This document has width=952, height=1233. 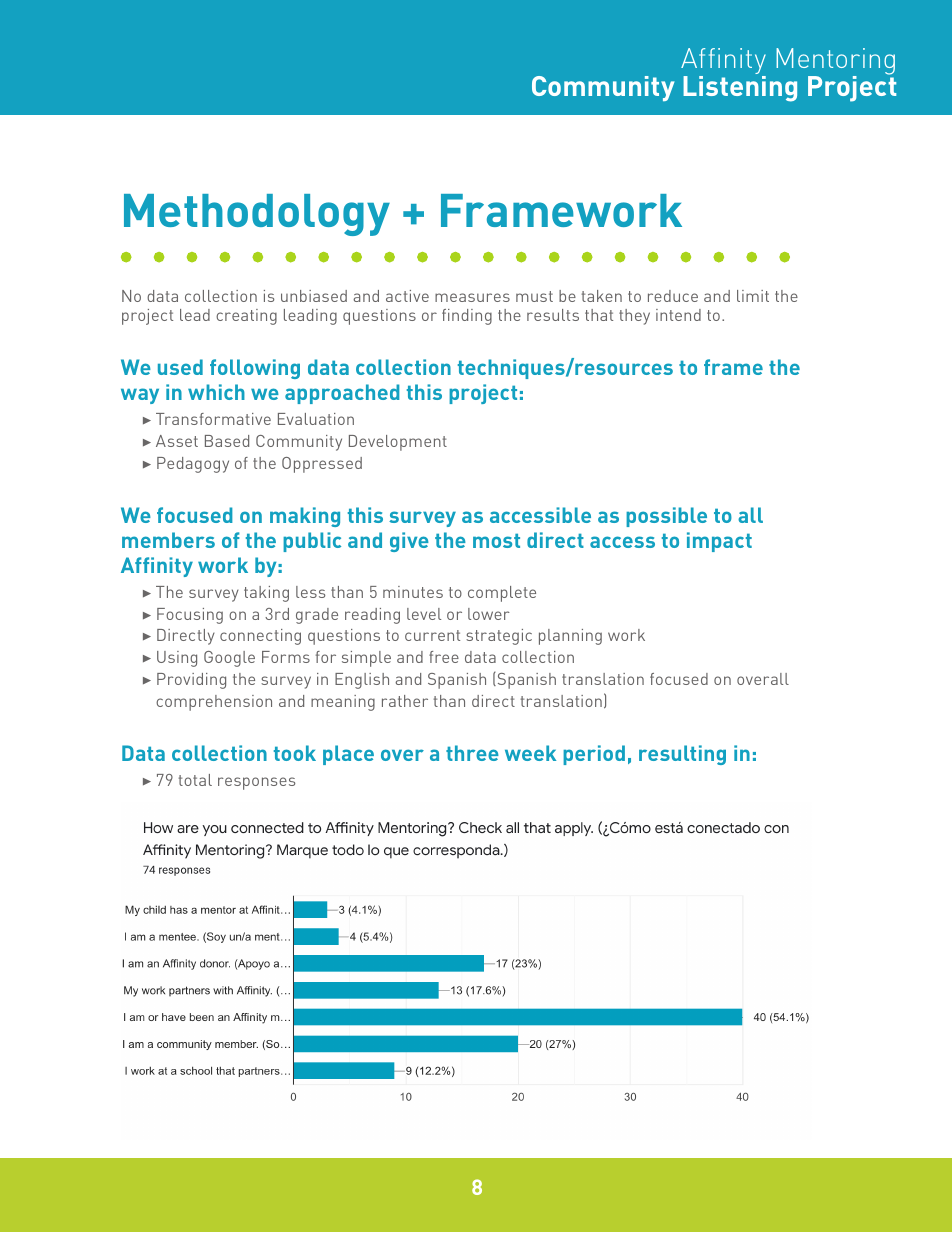 What do you see at coordinates (467, 317) in the document?
I see `finding` at bounding box center [467, 317].
